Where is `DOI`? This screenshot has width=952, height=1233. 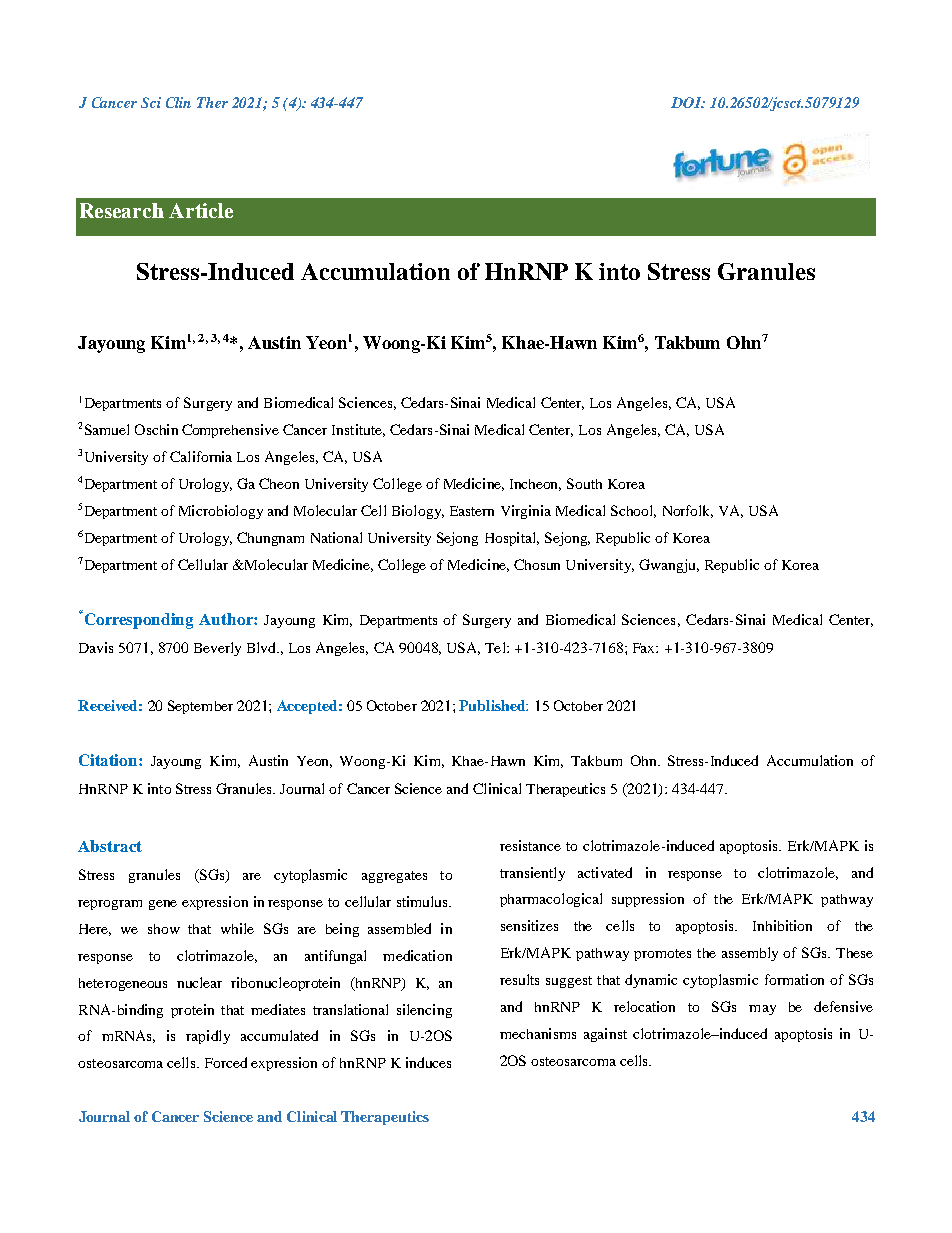
DOI is located at coordinates (687, 102).
